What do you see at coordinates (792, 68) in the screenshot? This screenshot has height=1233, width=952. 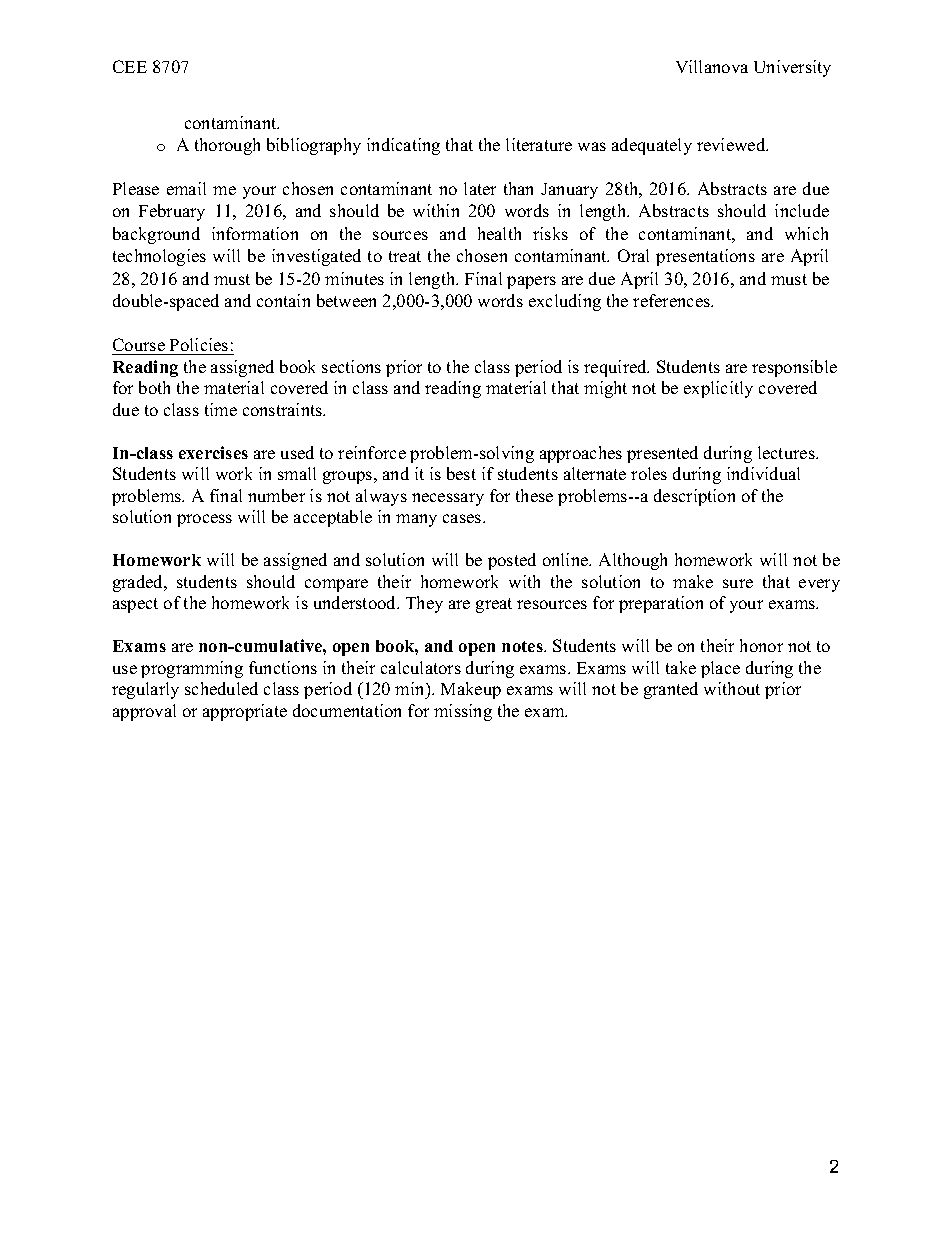 I see `University` at bounding box center [792, 68].
